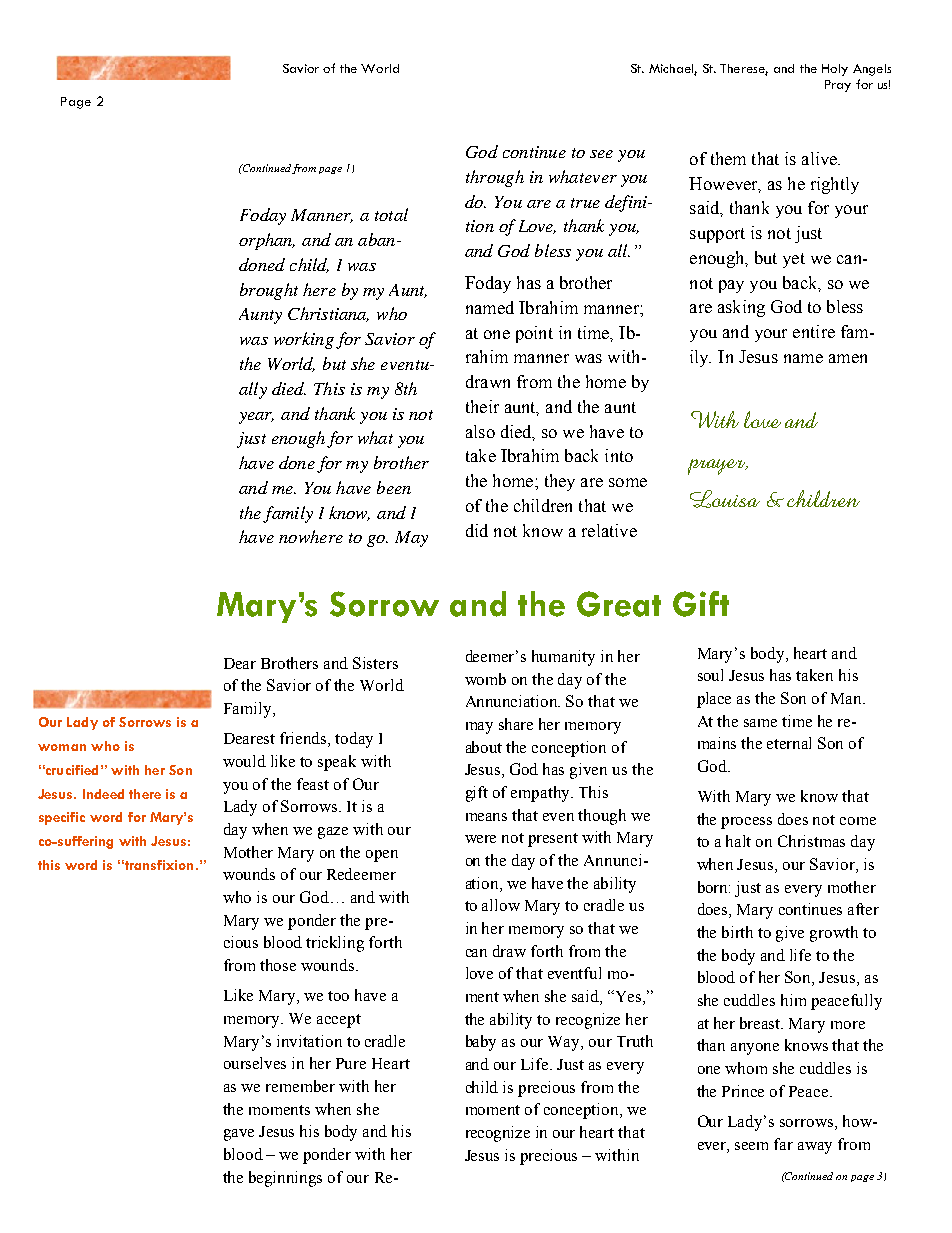 Image resolution: width=952 pixels, height=1233 pixels. What do you see at coordinates (783, 1144) in the page?
I see `far` at bounding box center [783, 1144].
